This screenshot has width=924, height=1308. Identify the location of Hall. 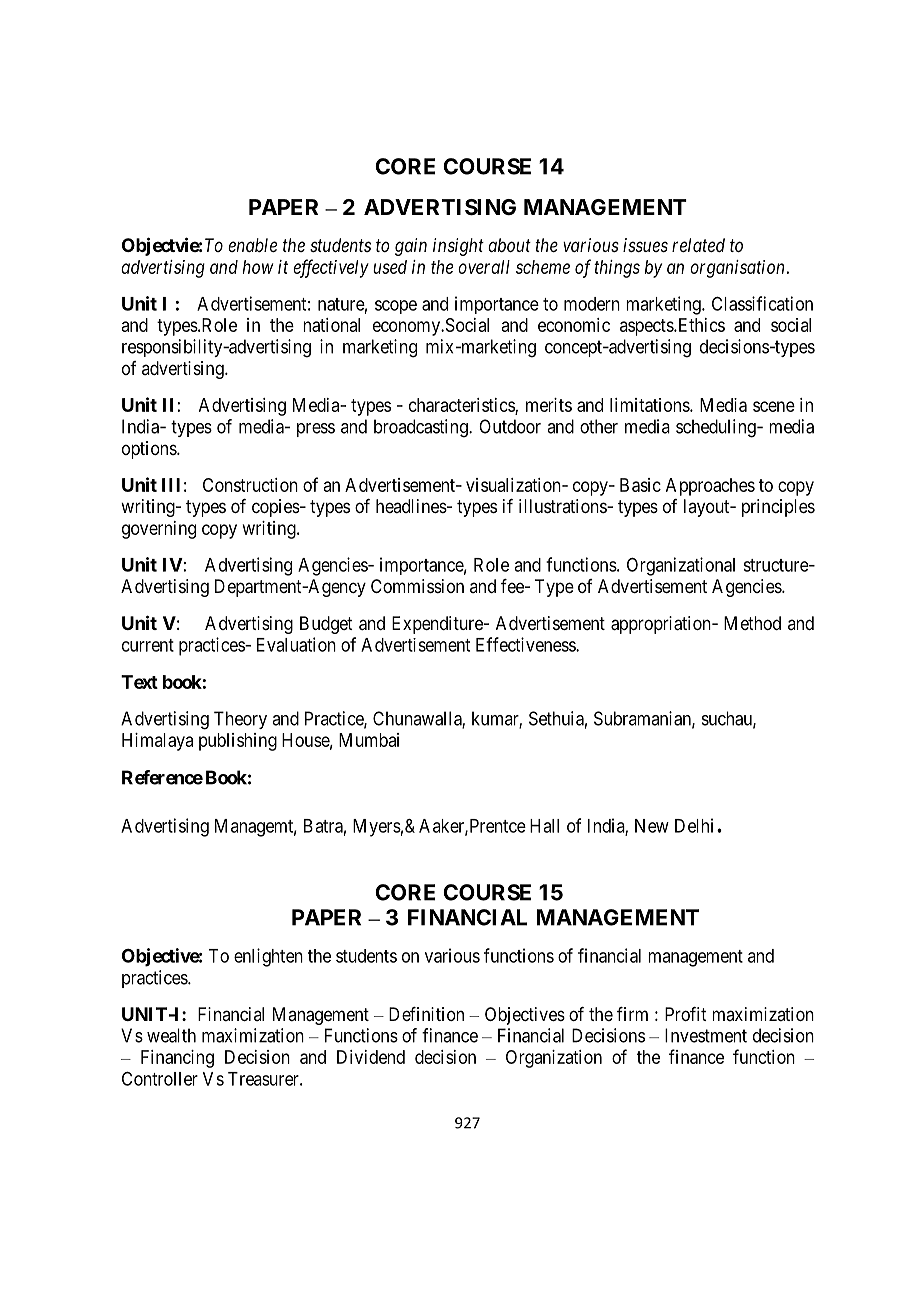
(544, 826).
